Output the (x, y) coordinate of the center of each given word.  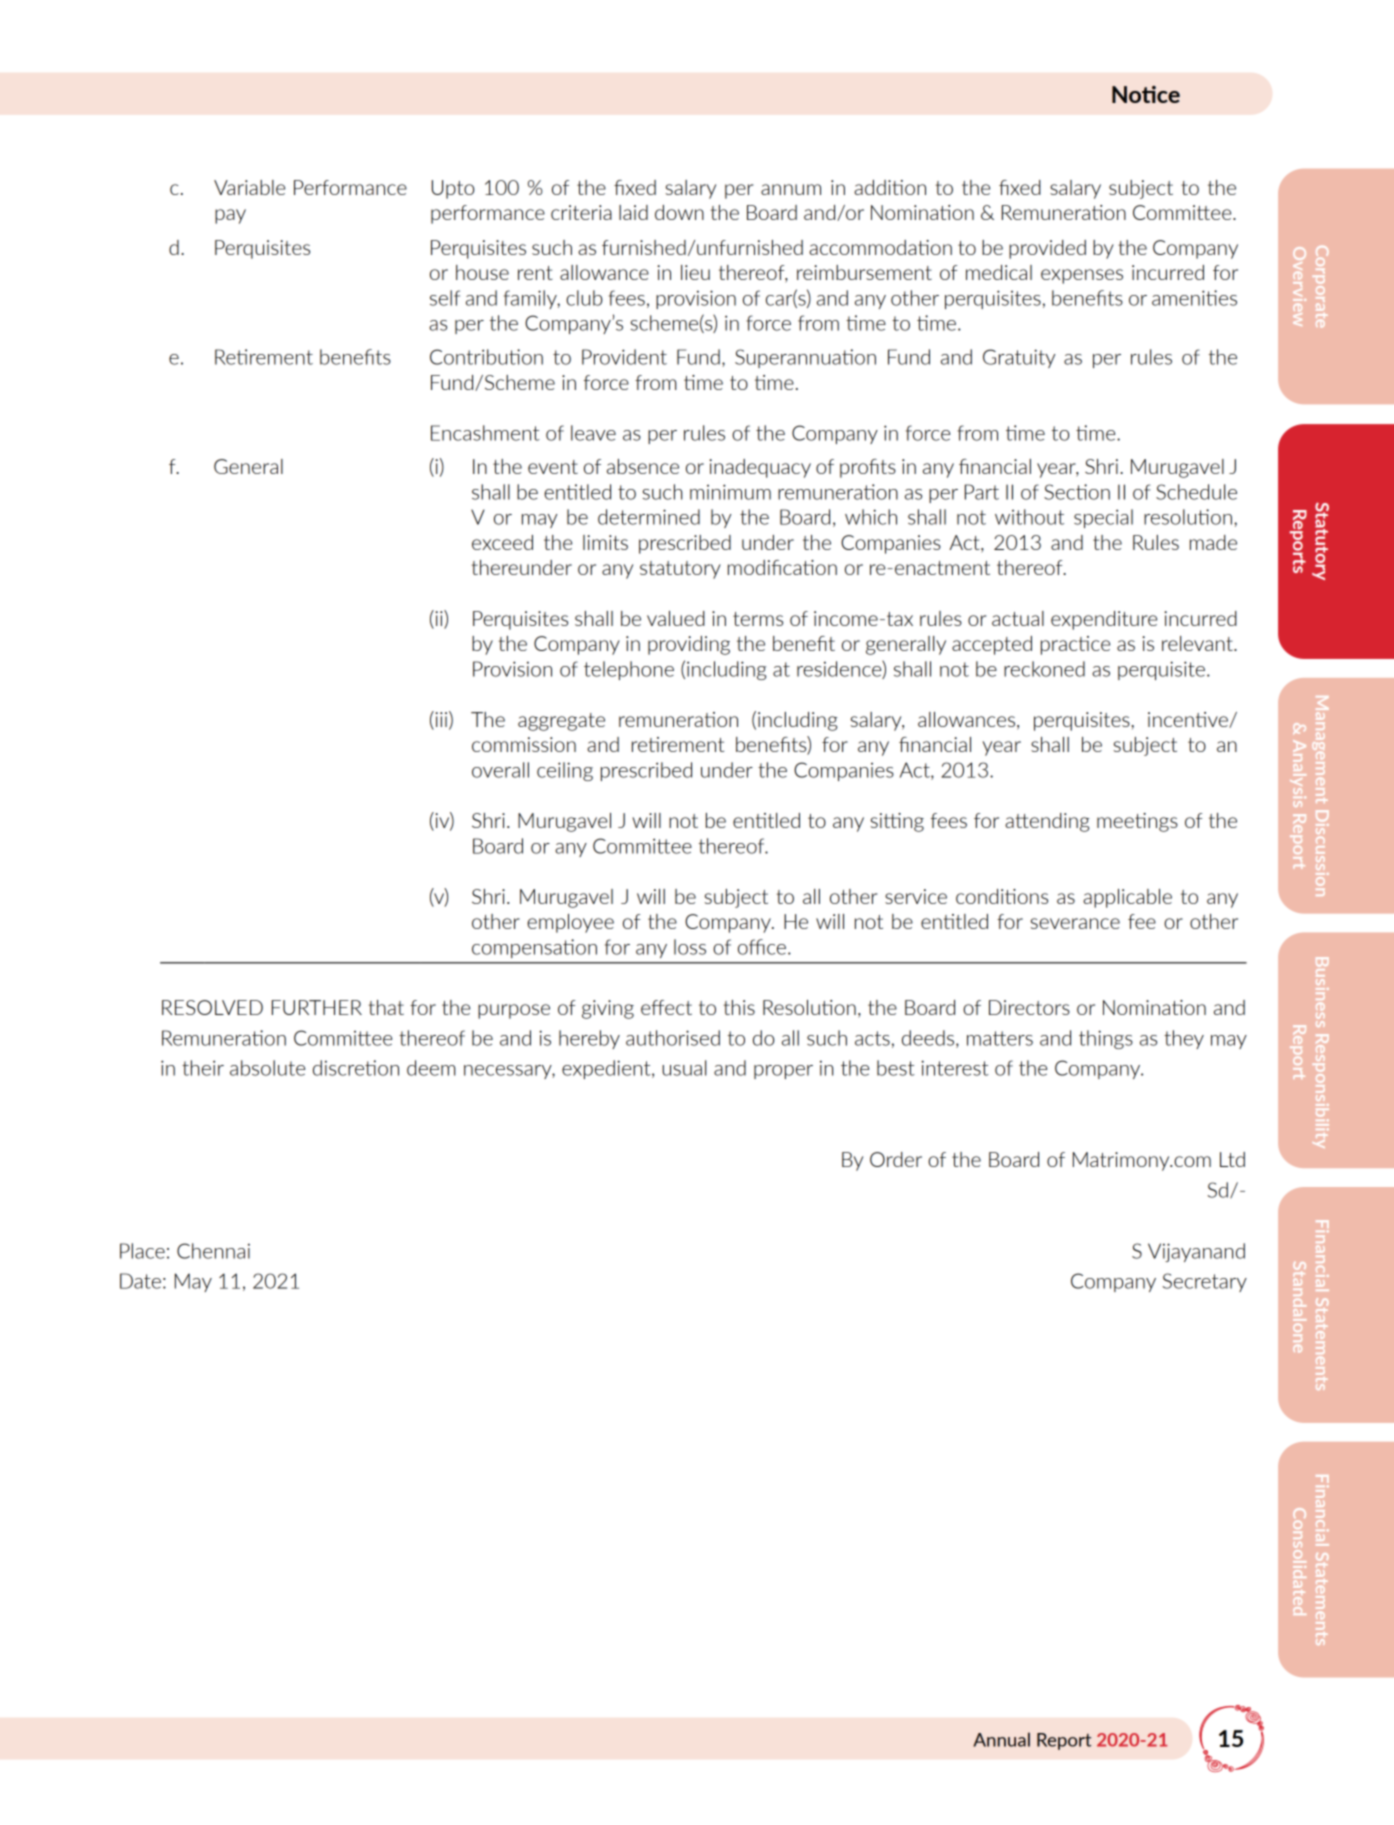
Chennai (213, 1251)
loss (690, 947)
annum (791, 189)
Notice (1146, 94)
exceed (502, 542)
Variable (249, 187)
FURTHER (317, 1007)
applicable (1127, 898)
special (1103, 518)
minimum (730, 492)
